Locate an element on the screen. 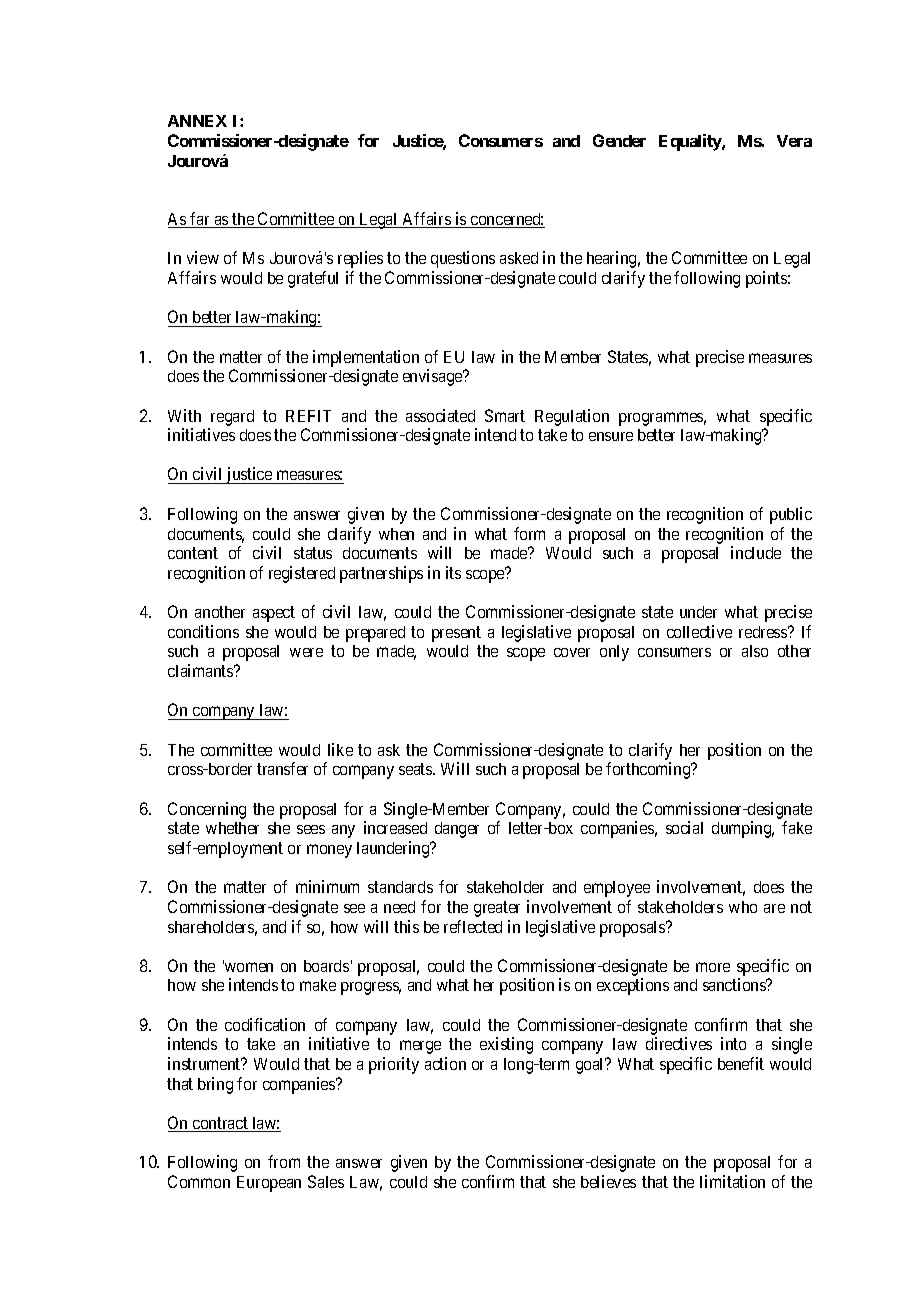 The image size is (924, 1308). from is located at coordinates (284, 1161).
